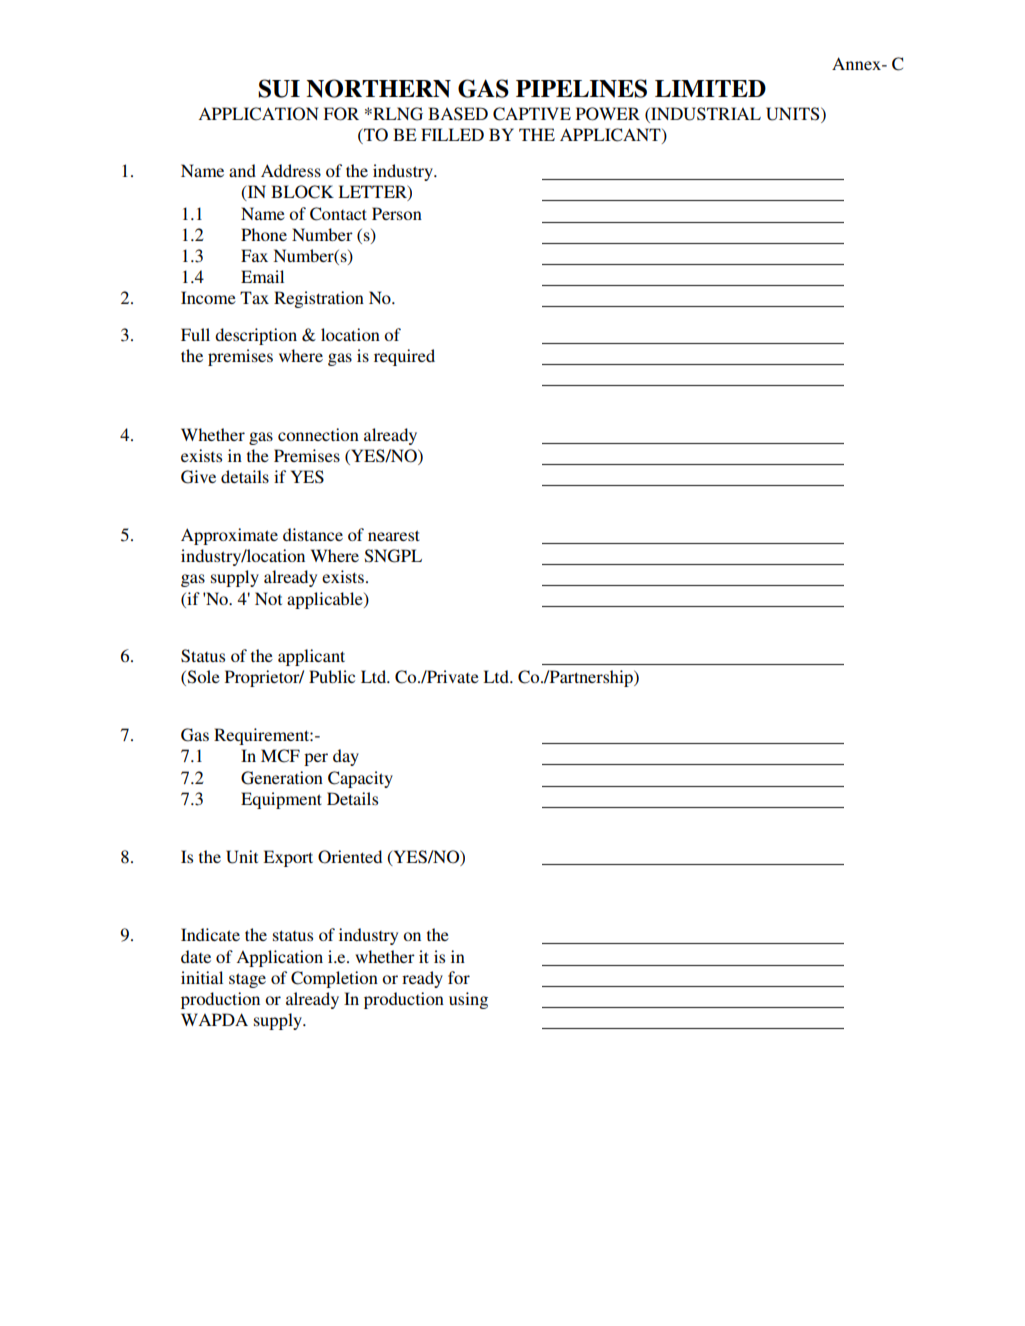 The image size is (1025, 1326). I want to click on required, so click(404, 357).
